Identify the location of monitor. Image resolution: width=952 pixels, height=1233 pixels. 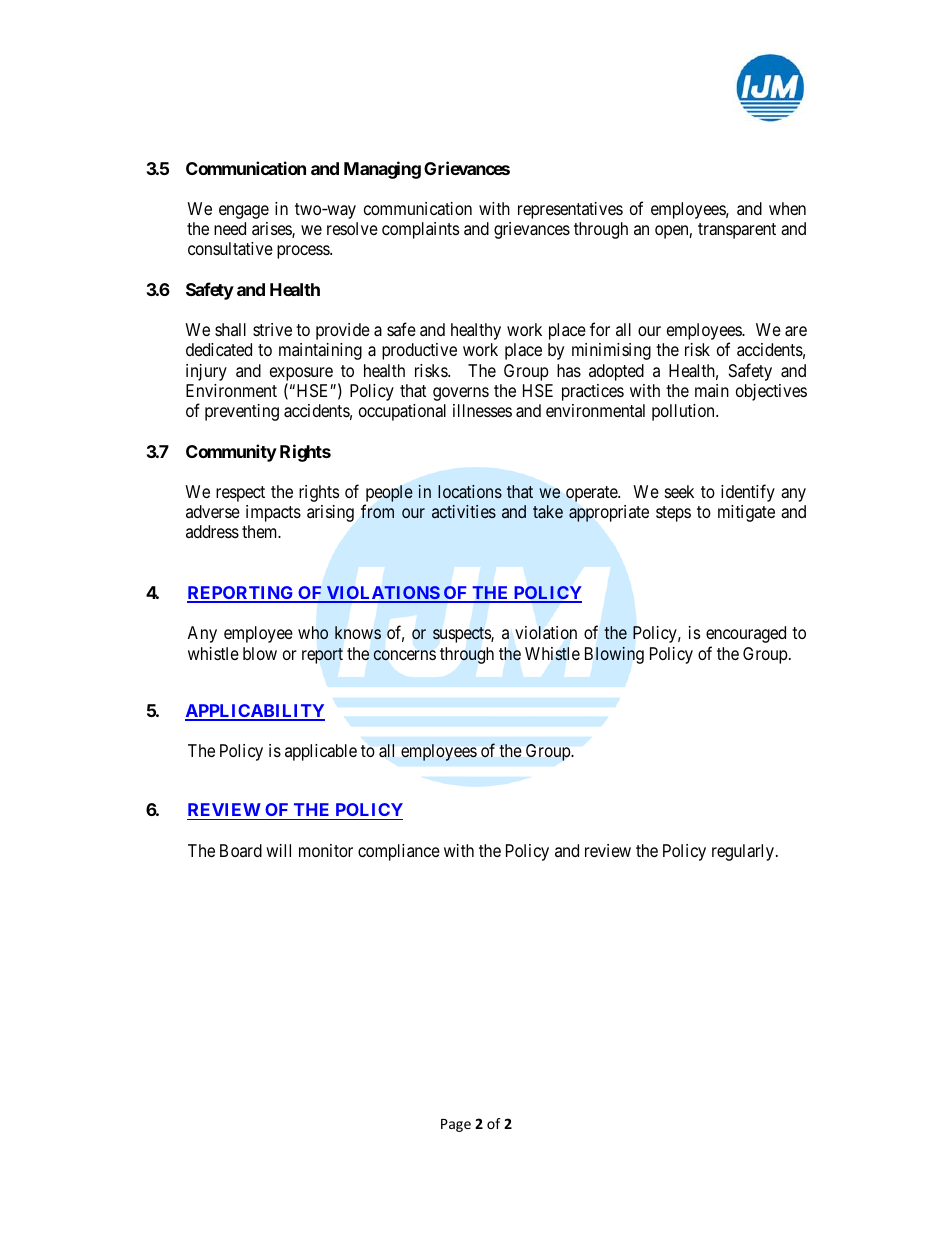
(326, 850).
